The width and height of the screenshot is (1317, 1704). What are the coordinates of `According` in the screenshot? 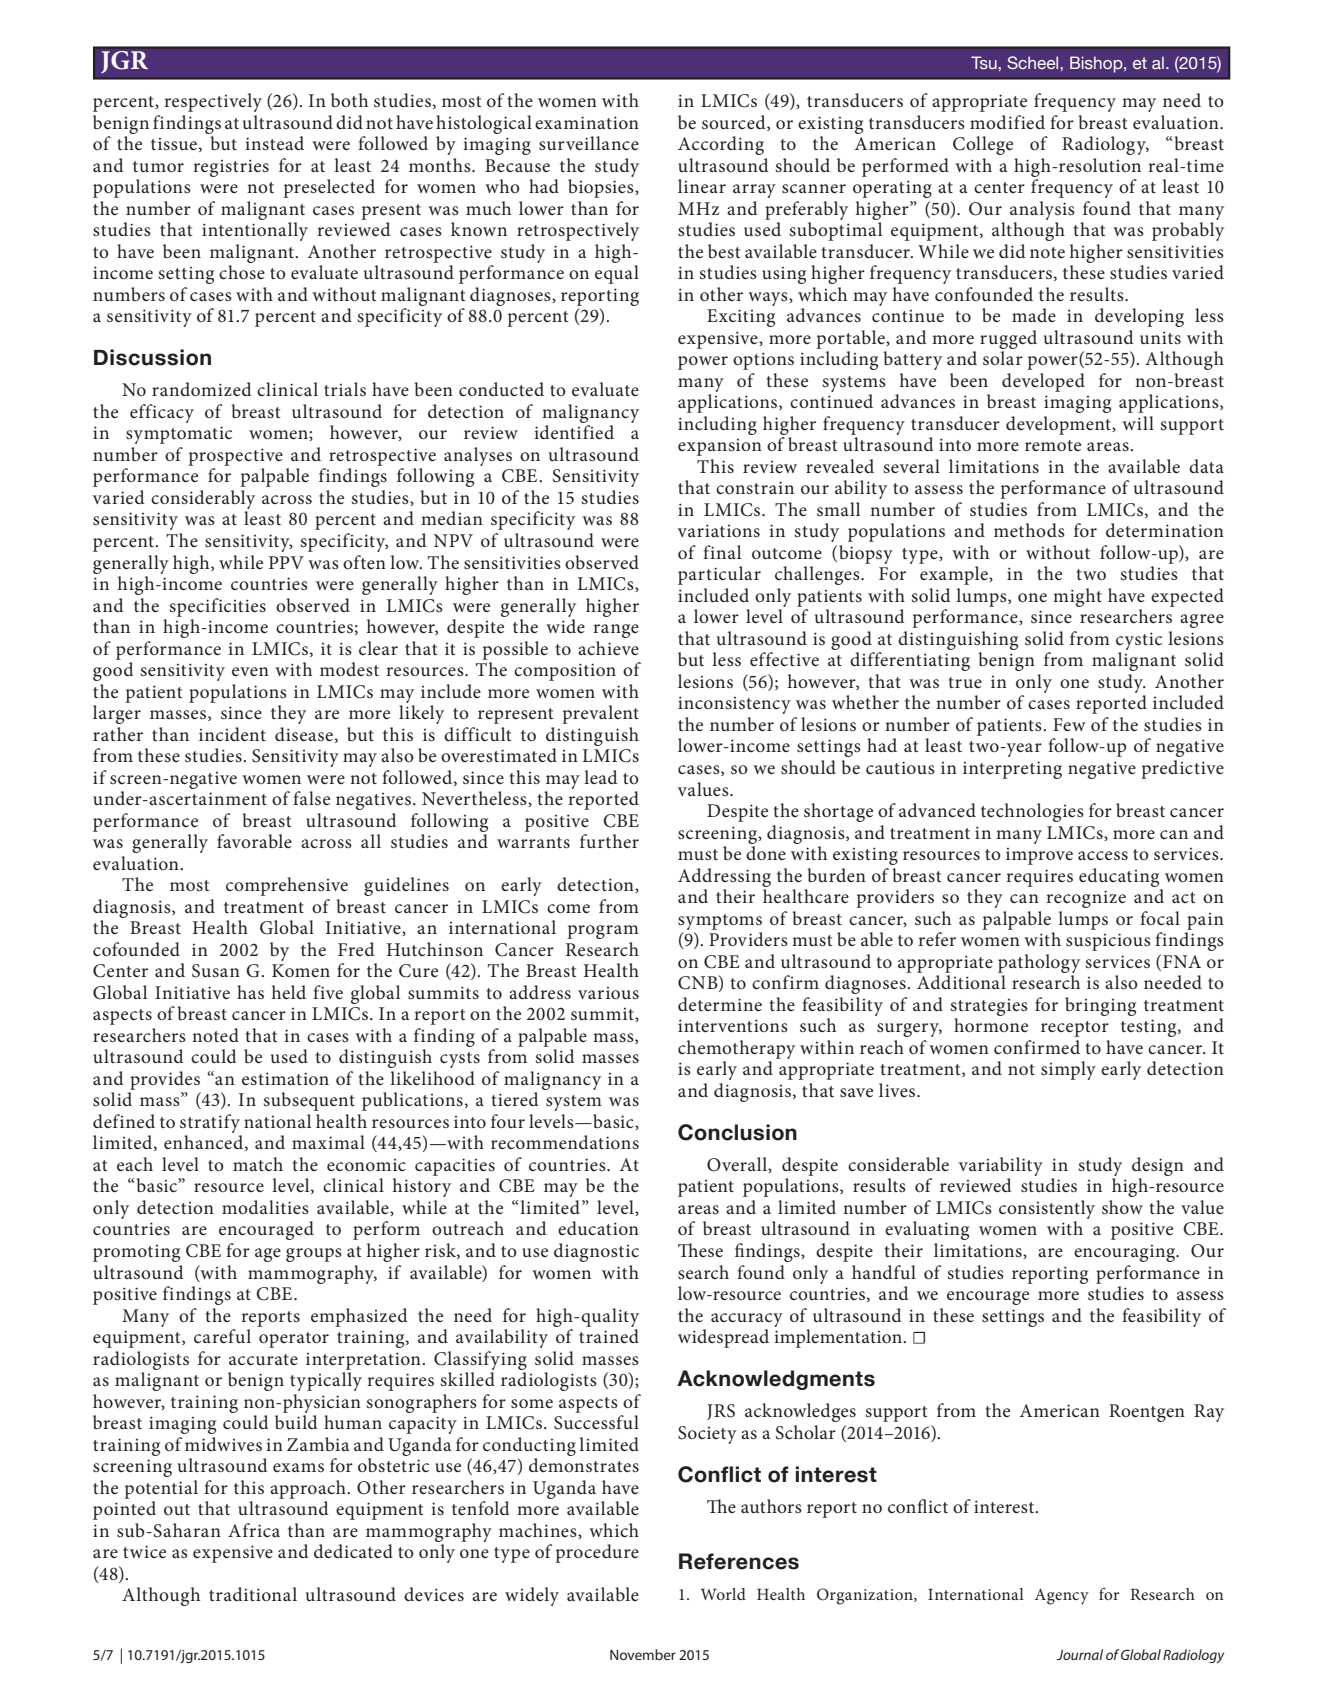 It's located at (721, 145).
